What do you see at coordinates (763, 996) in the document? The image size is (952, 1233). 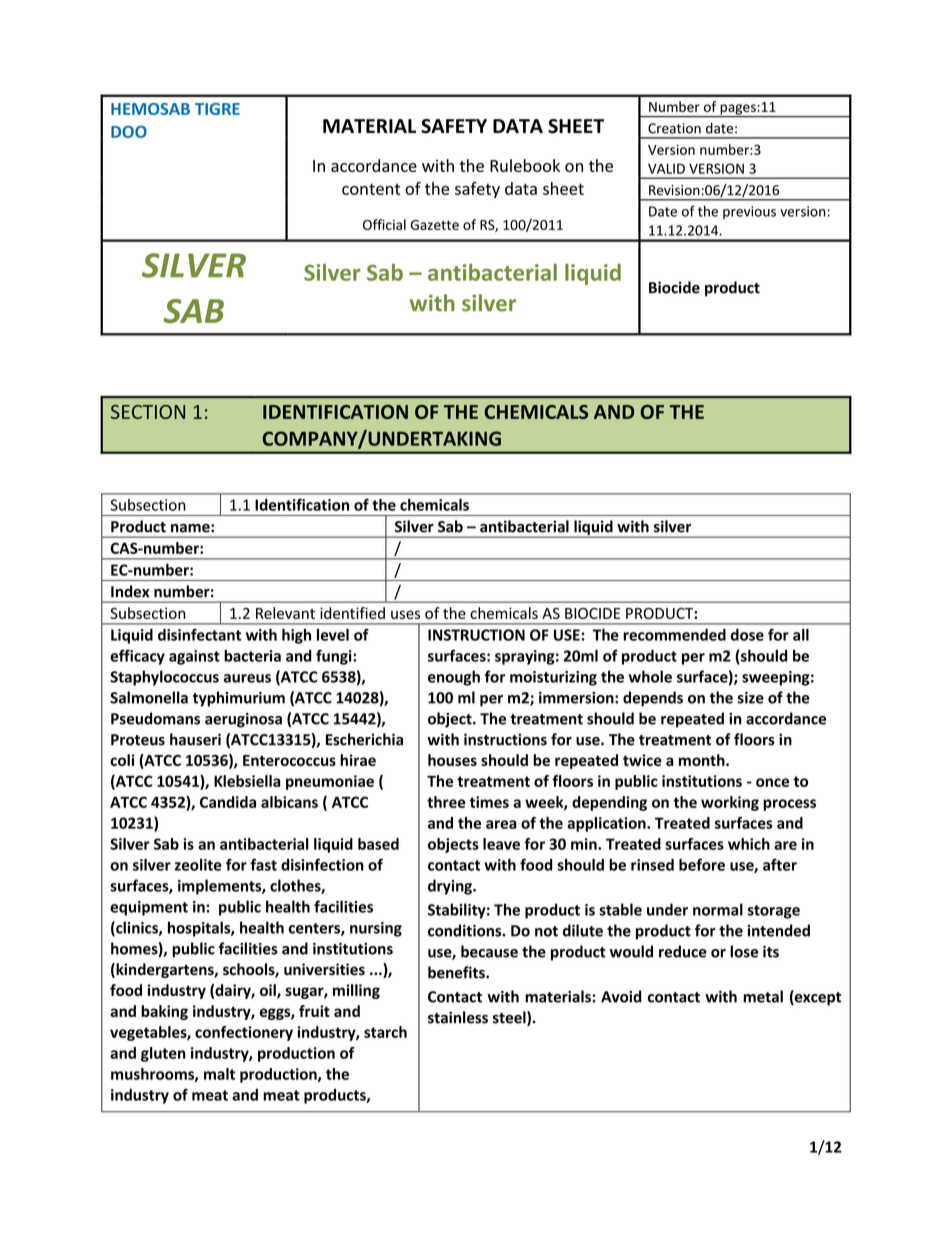 I see `metal` at bounding box center [763, 996].
